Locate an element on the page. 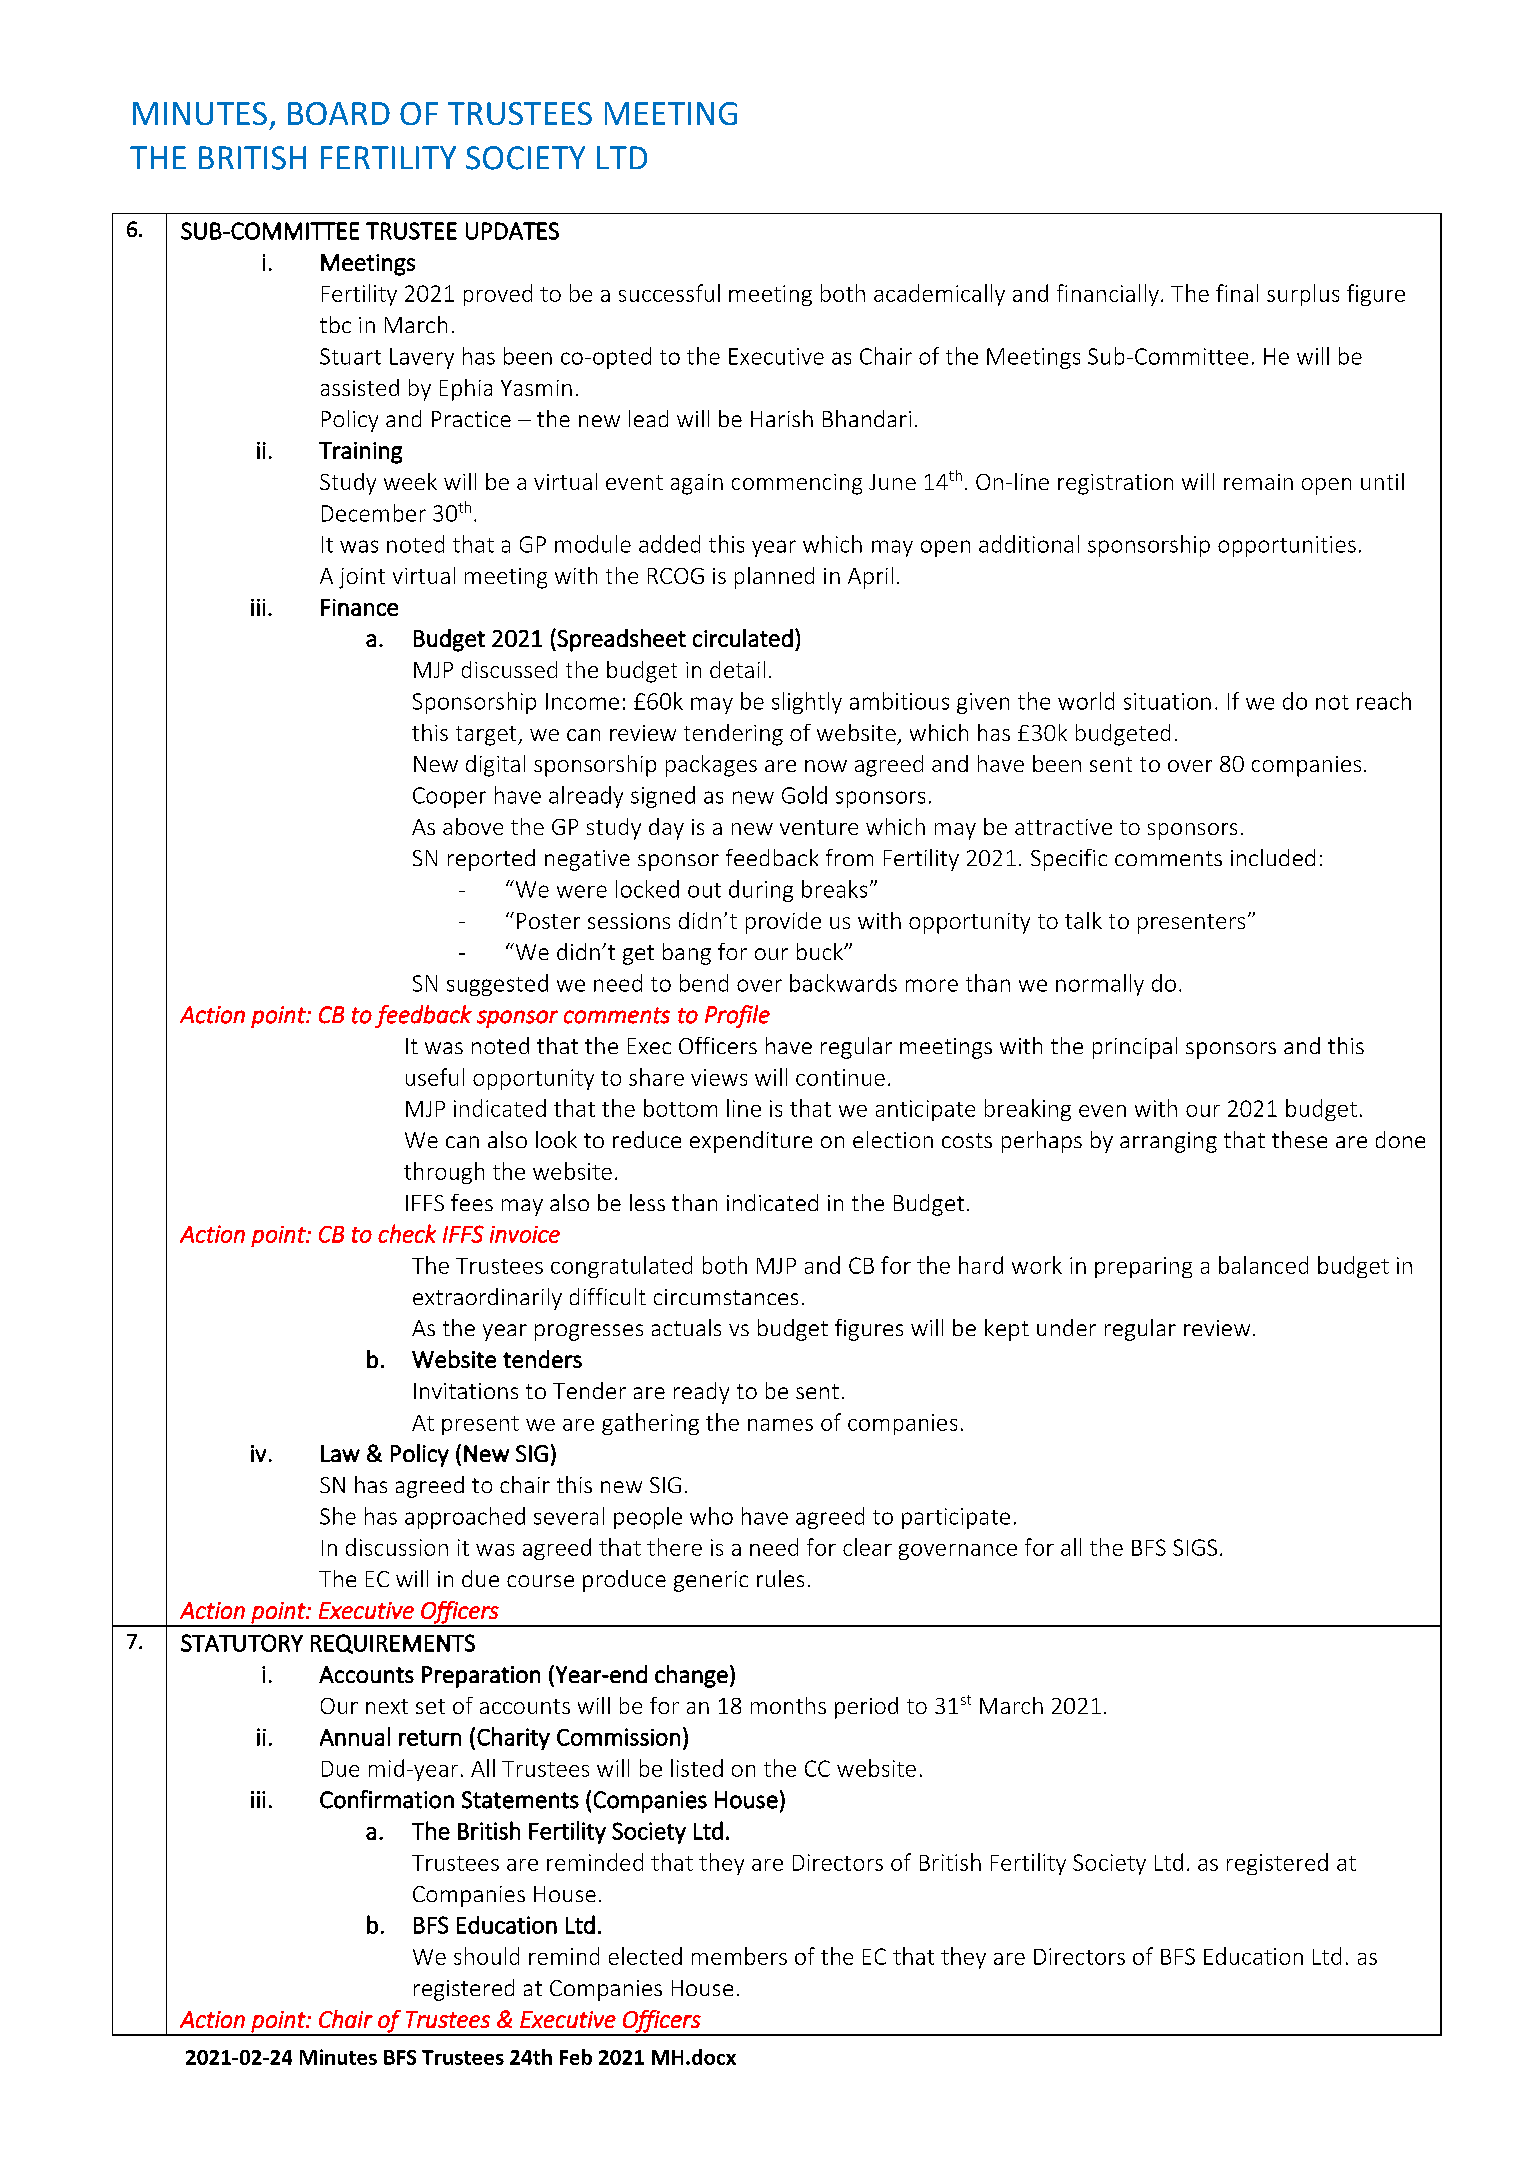 This document has height=2162, width=1529. now is located at coordinates (826, 766).
